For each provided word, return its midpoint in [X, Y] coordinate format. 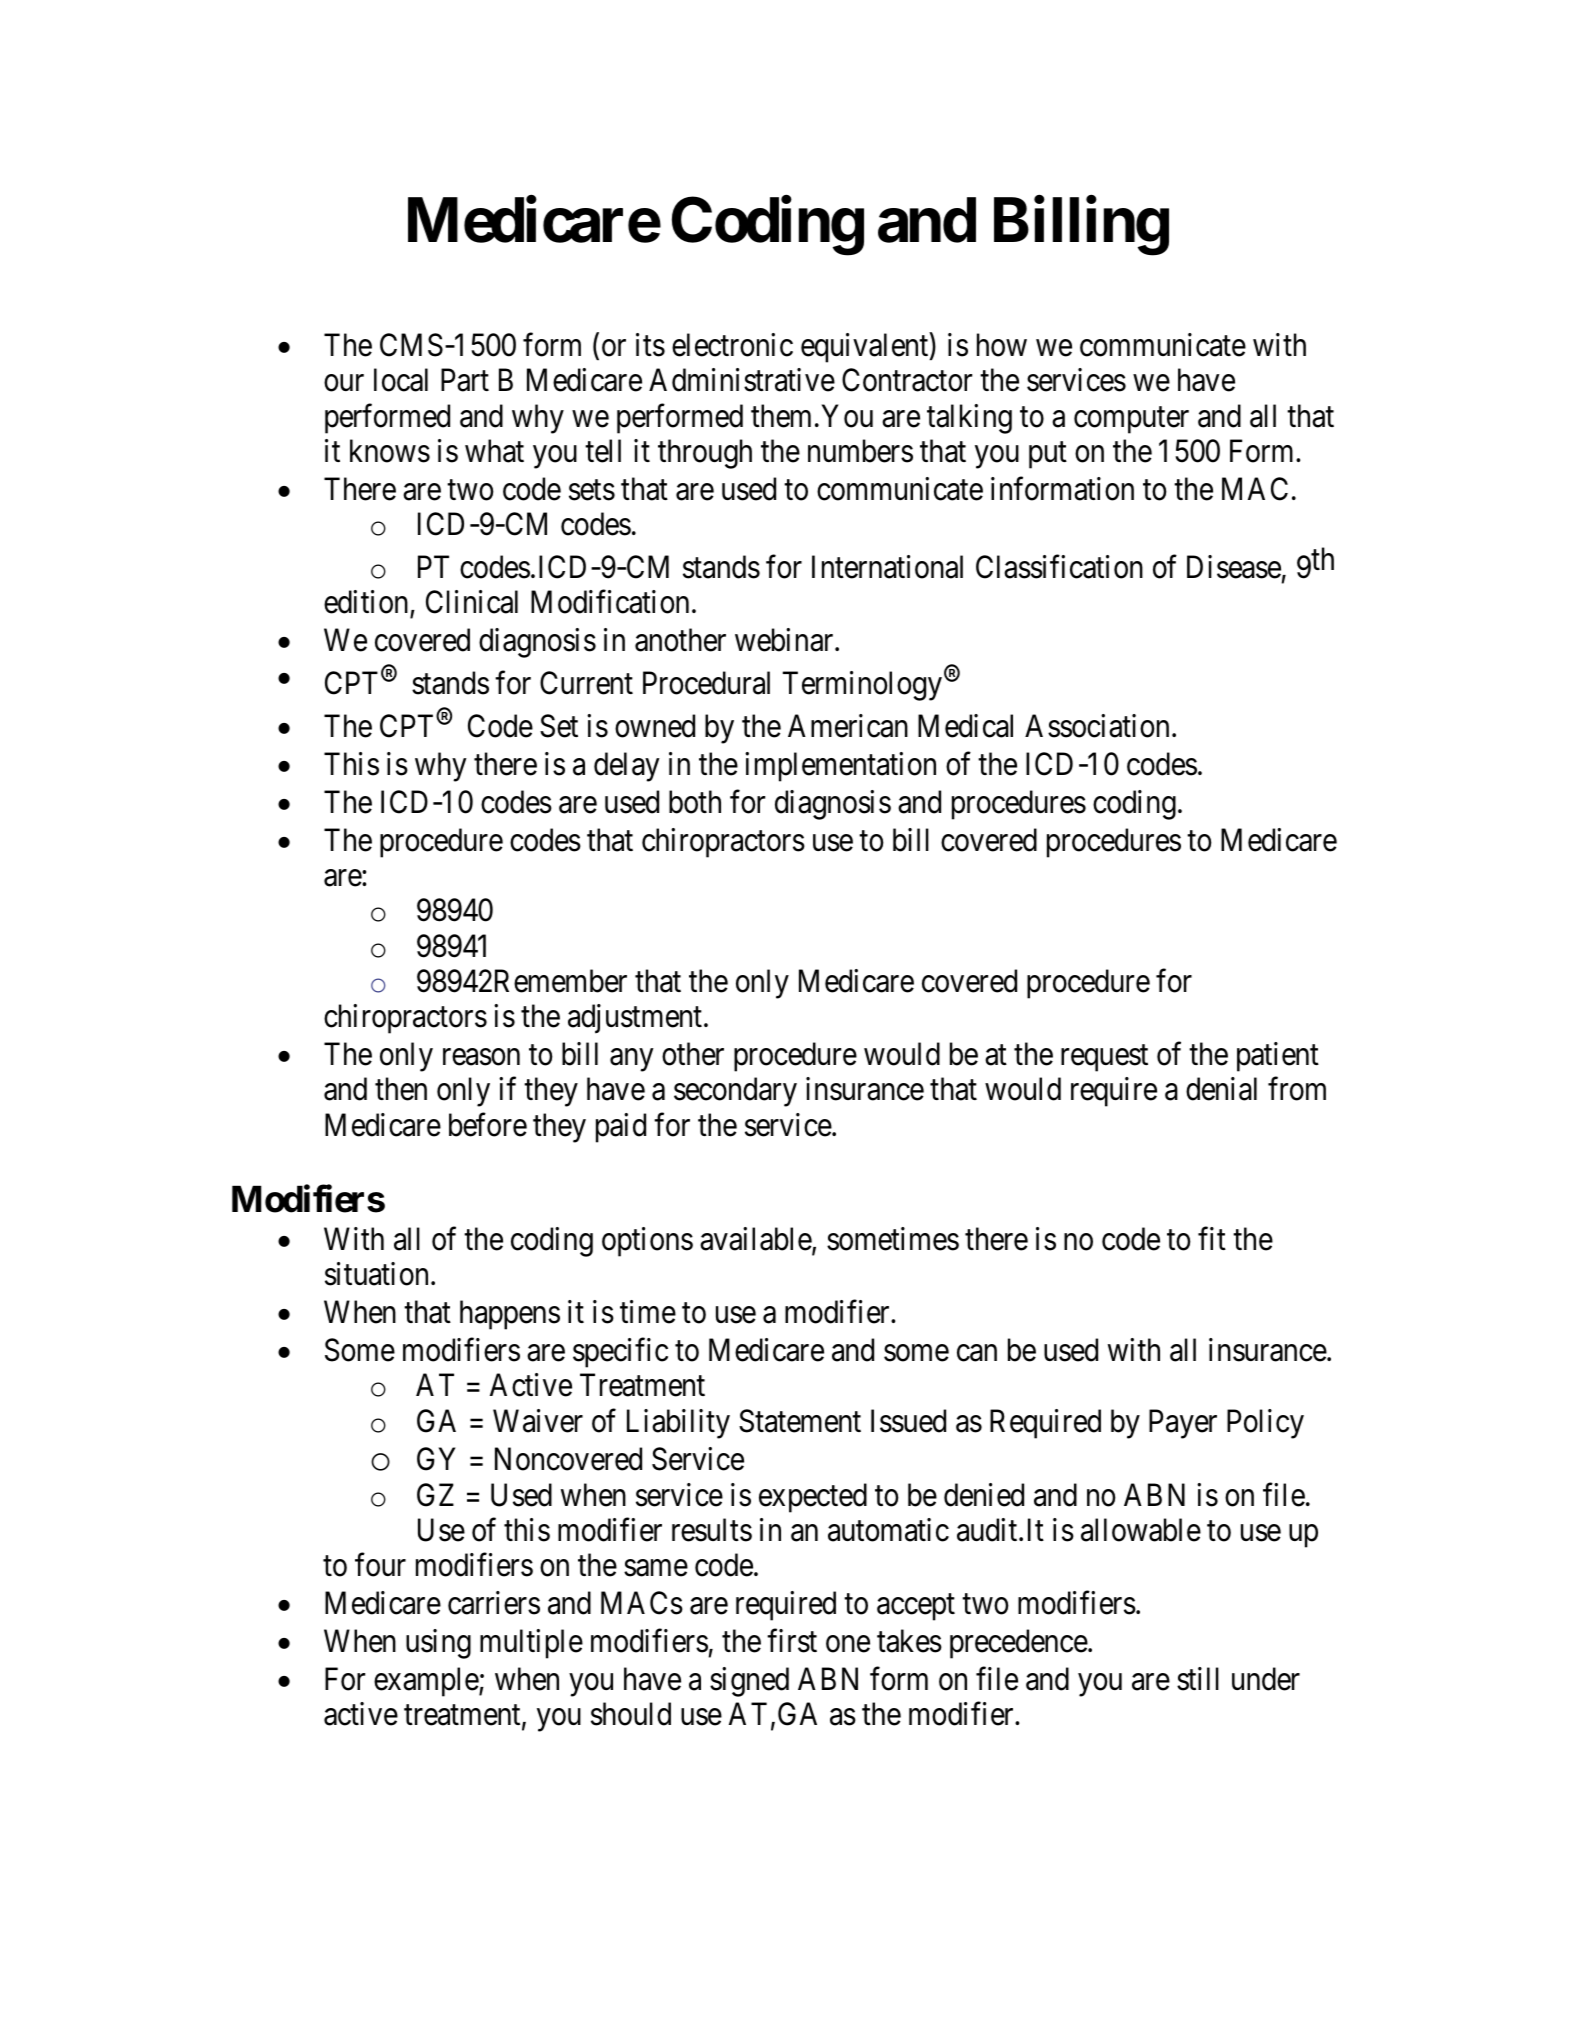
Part [465, 380]
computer [1131, 420]
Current [586, 683]
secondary [735, 1092]
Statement [800, 1421]
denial [1221, 1089]
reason [481, 1057]
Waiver [538, 1421]
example [427, 1682]
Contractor [907, 380]
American [848, 726]
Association [1097, 726]
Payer [1183, 1424]
